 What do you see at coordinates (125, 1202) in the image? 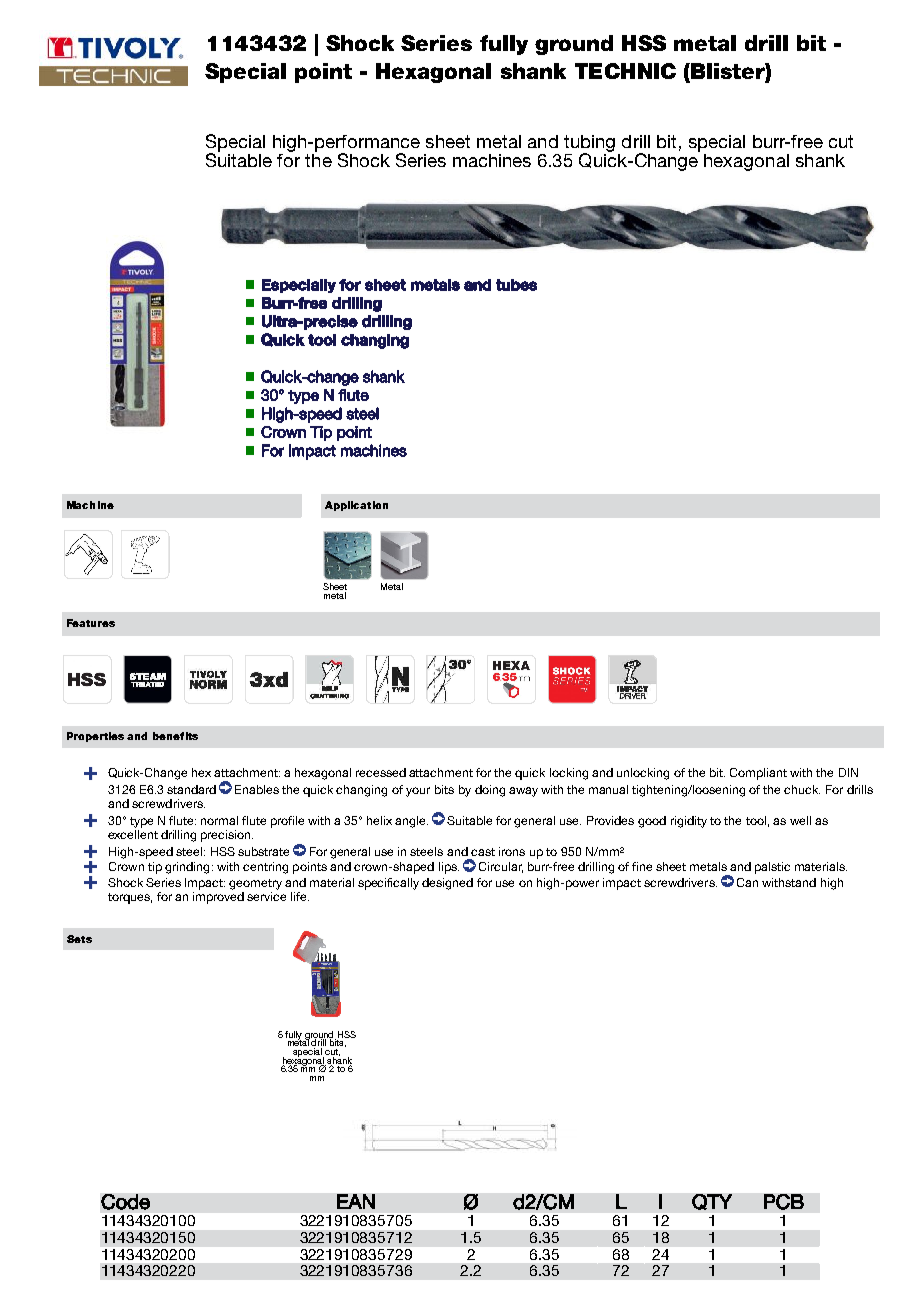
I see `Code` at bounding box center [125, 1202].
